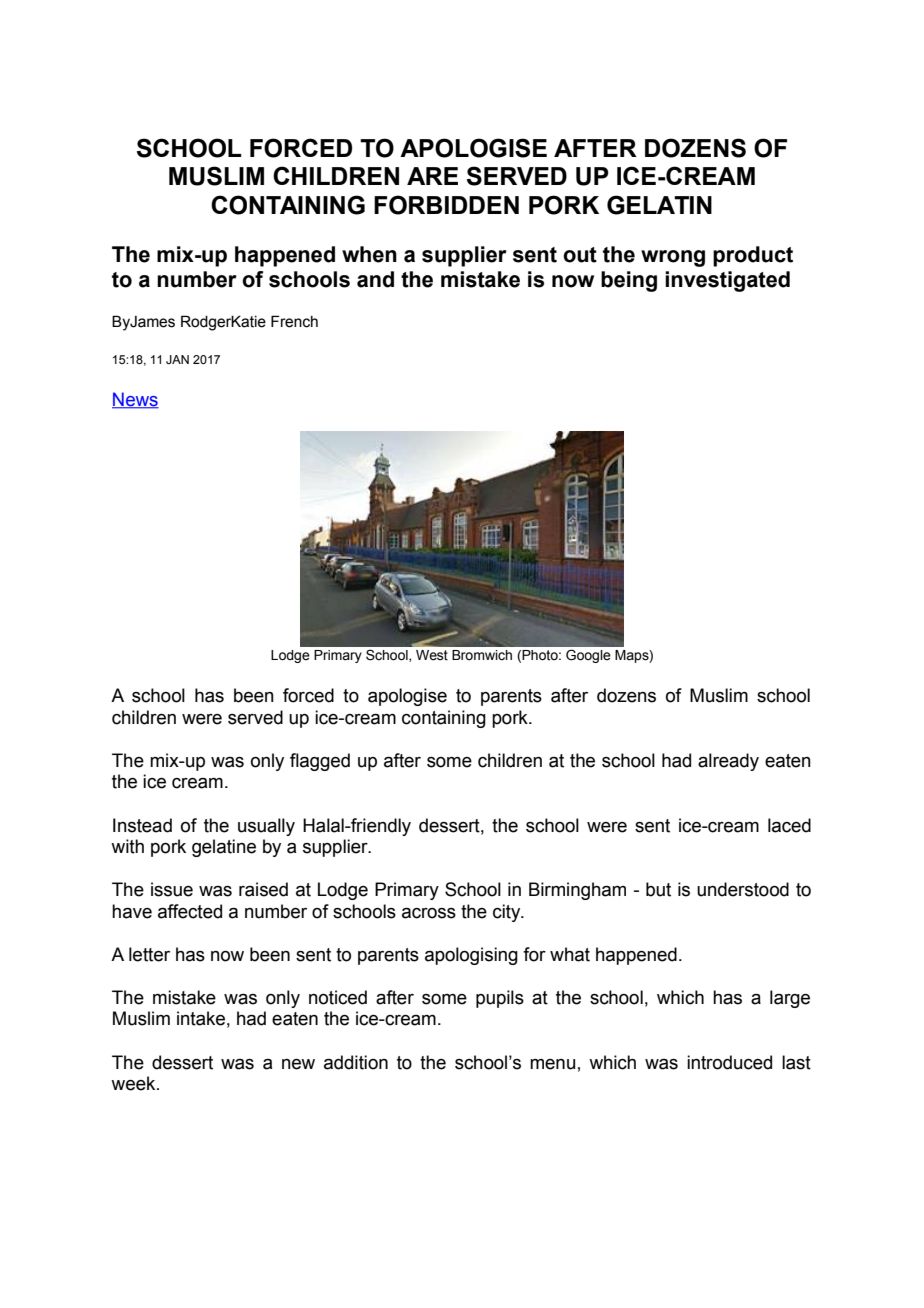 This document has width=924, height=1308. What do you see at coordinates (728, 762) in the document?
I see `already` at bounding box center [728, 762].
